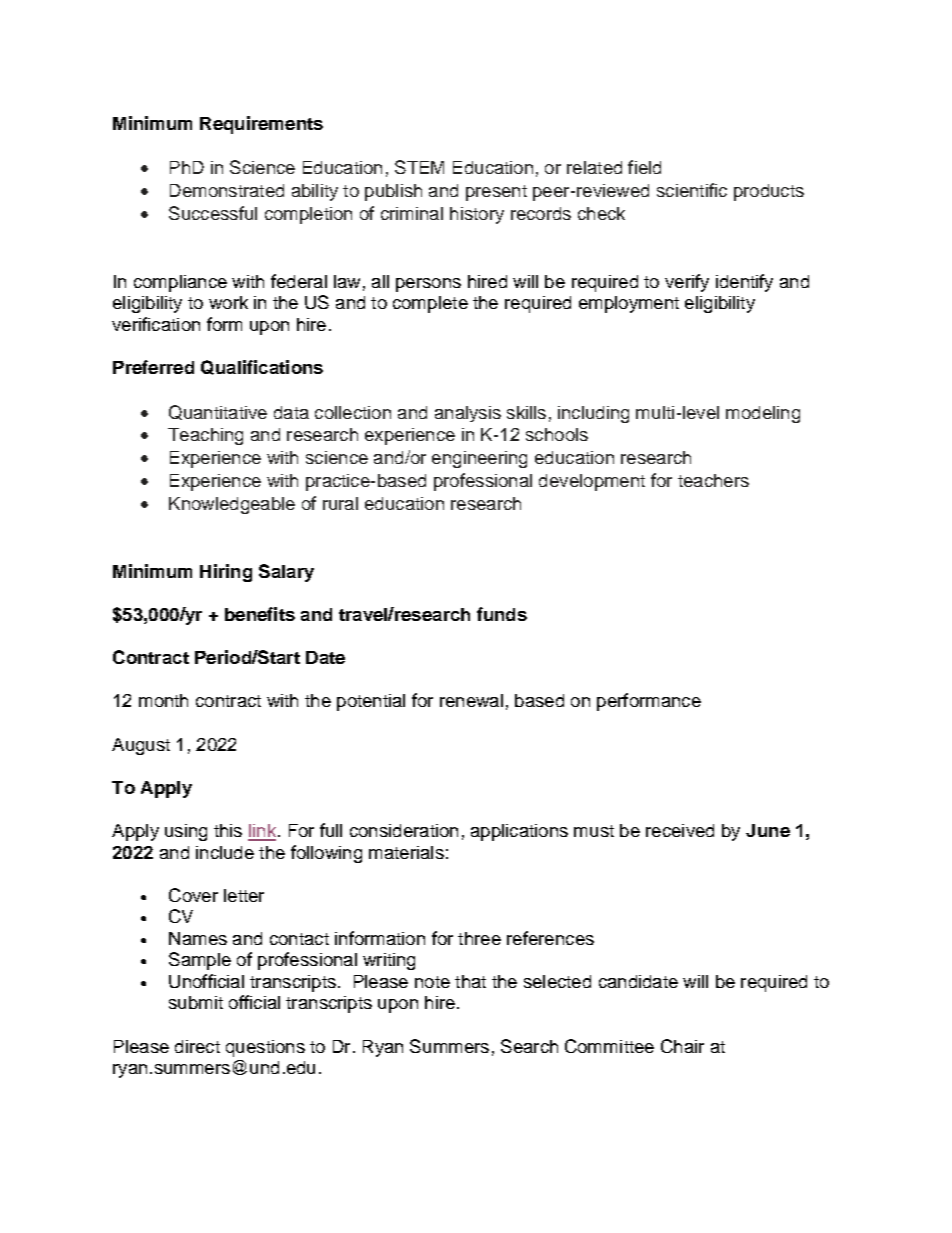 Image resolution: width=952 pixels, height=1233 pixels. What do you see at coordinates (227, 190) in the screenshot?
I see `Demonstrated` at bounding box center [227, 190].
